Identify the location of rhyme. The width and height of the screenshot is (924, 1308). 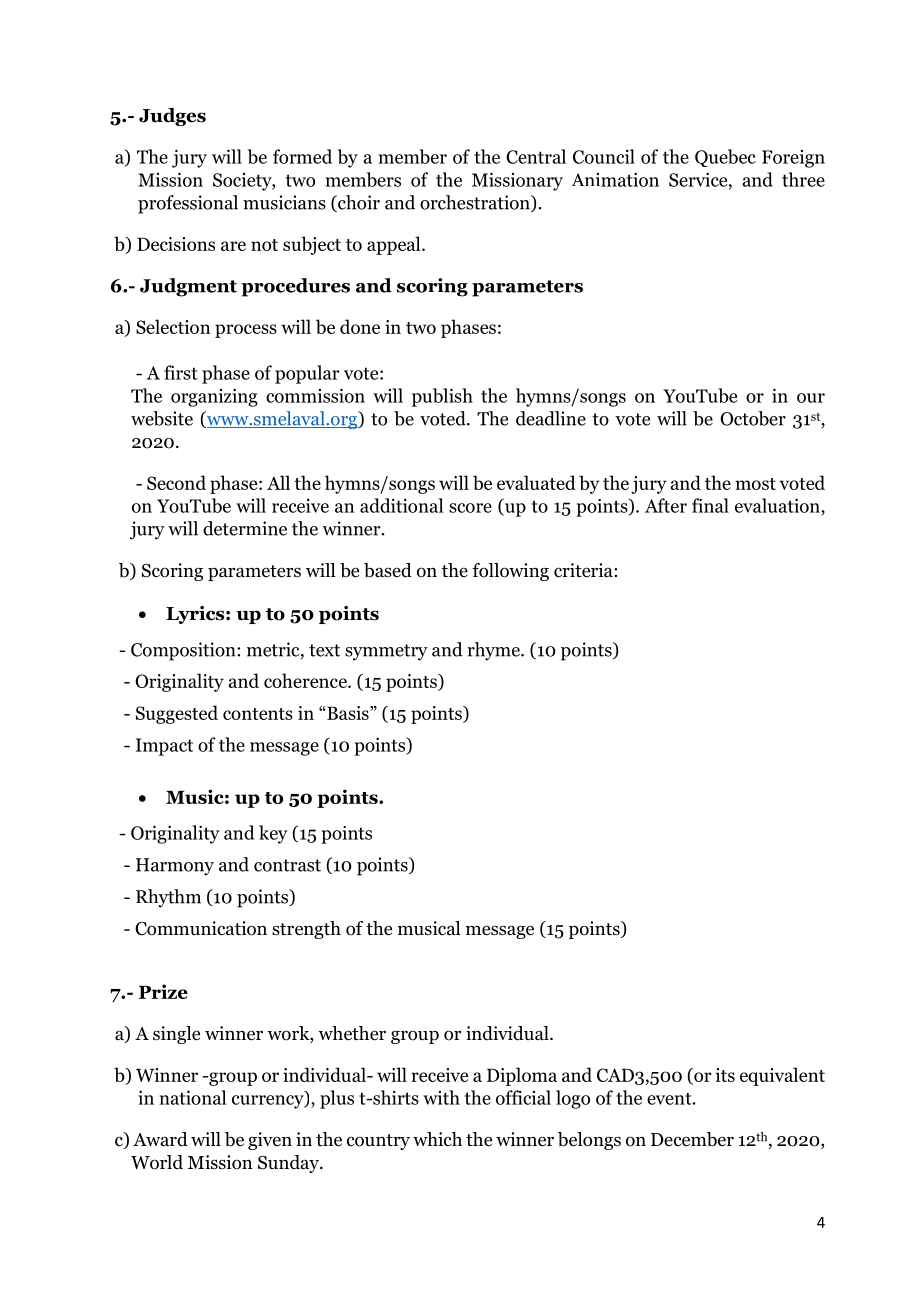
(494, 651).
